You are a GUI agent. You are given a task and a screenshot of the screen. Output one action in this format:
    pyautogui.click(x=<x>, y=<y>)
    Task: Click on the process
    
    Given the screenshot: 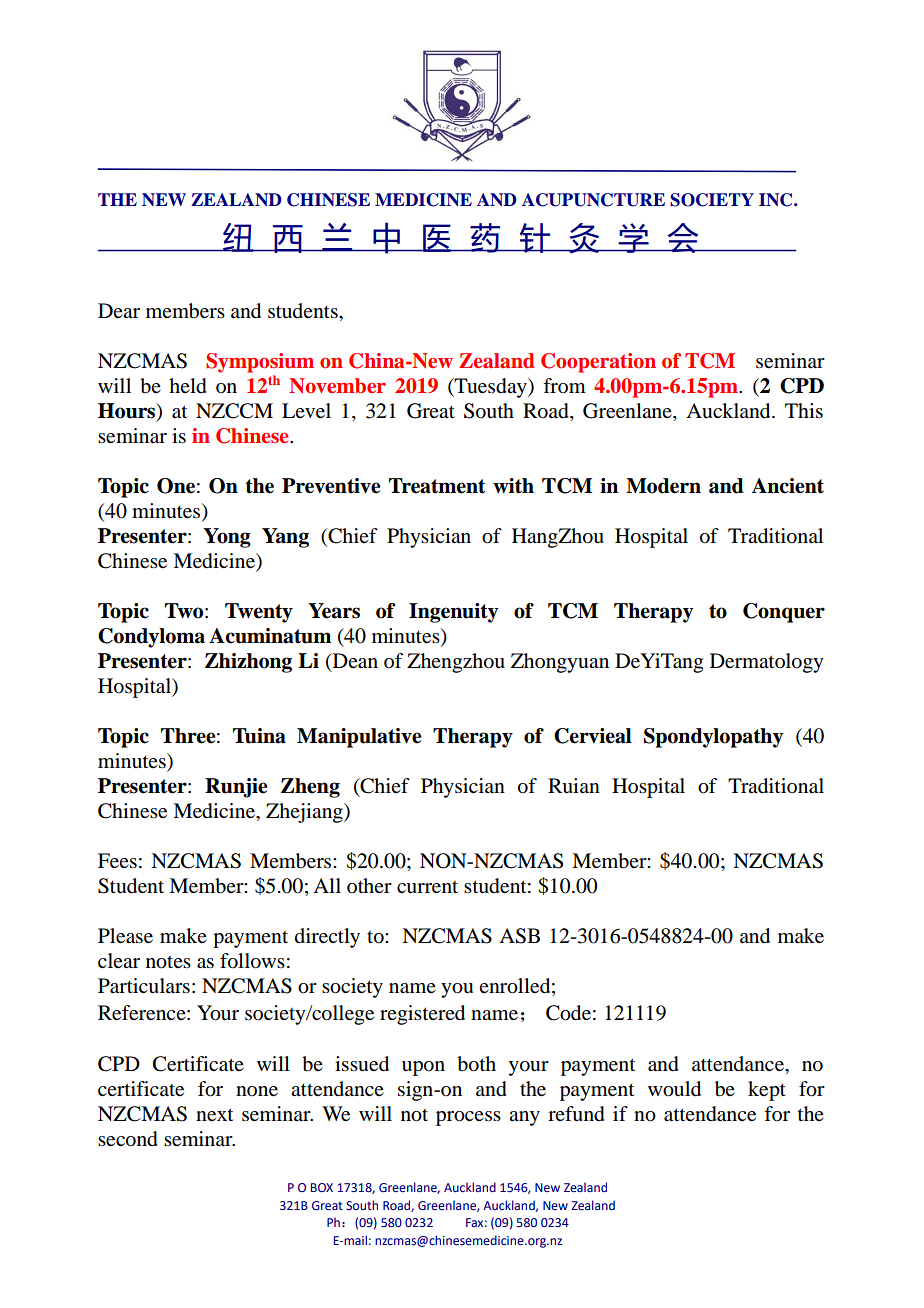 What is the action you would take?
    pyautogui.click(x=468, y=1118)
